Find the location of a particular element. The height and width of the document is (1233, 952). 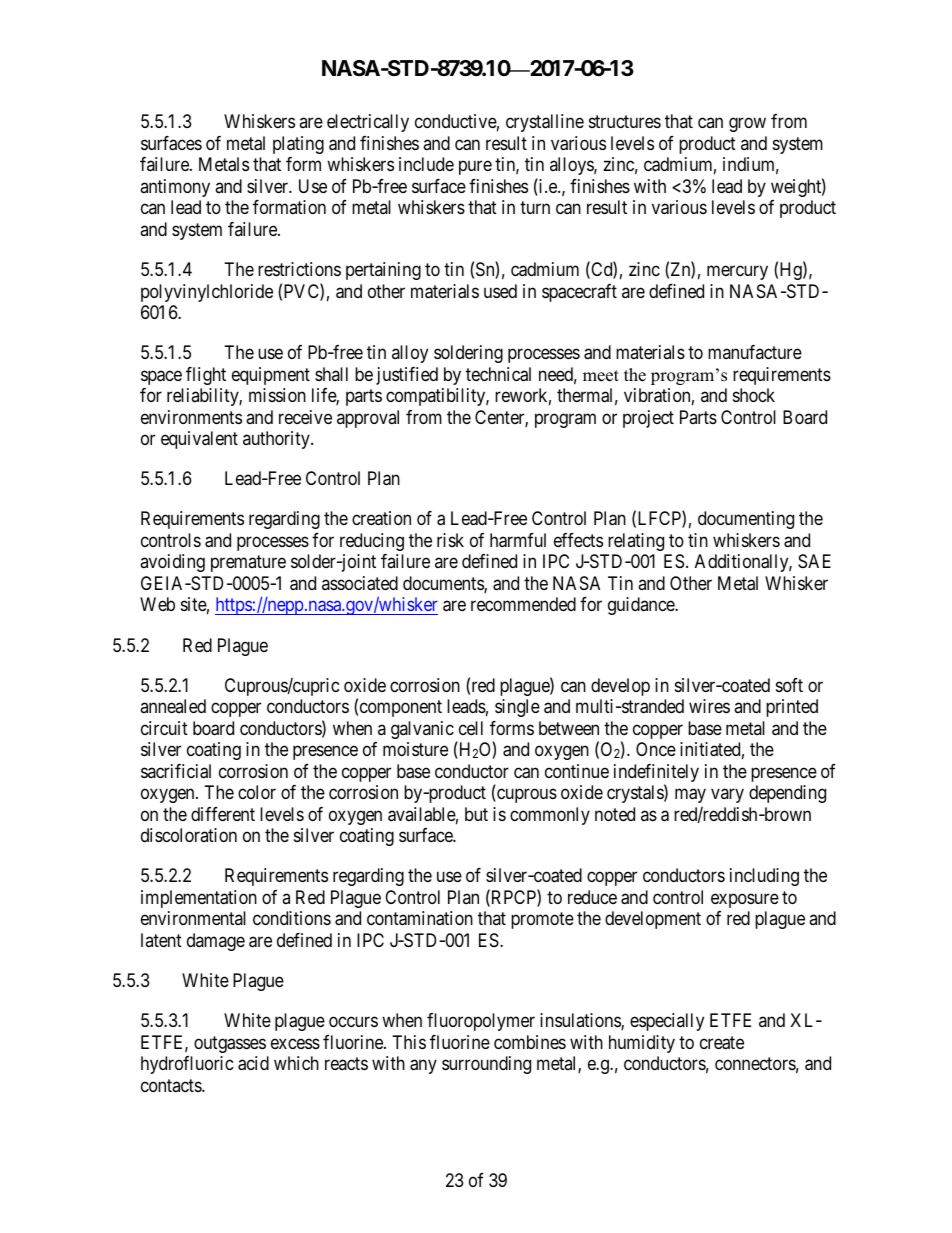

pure is located at coordinates (475, 168).
